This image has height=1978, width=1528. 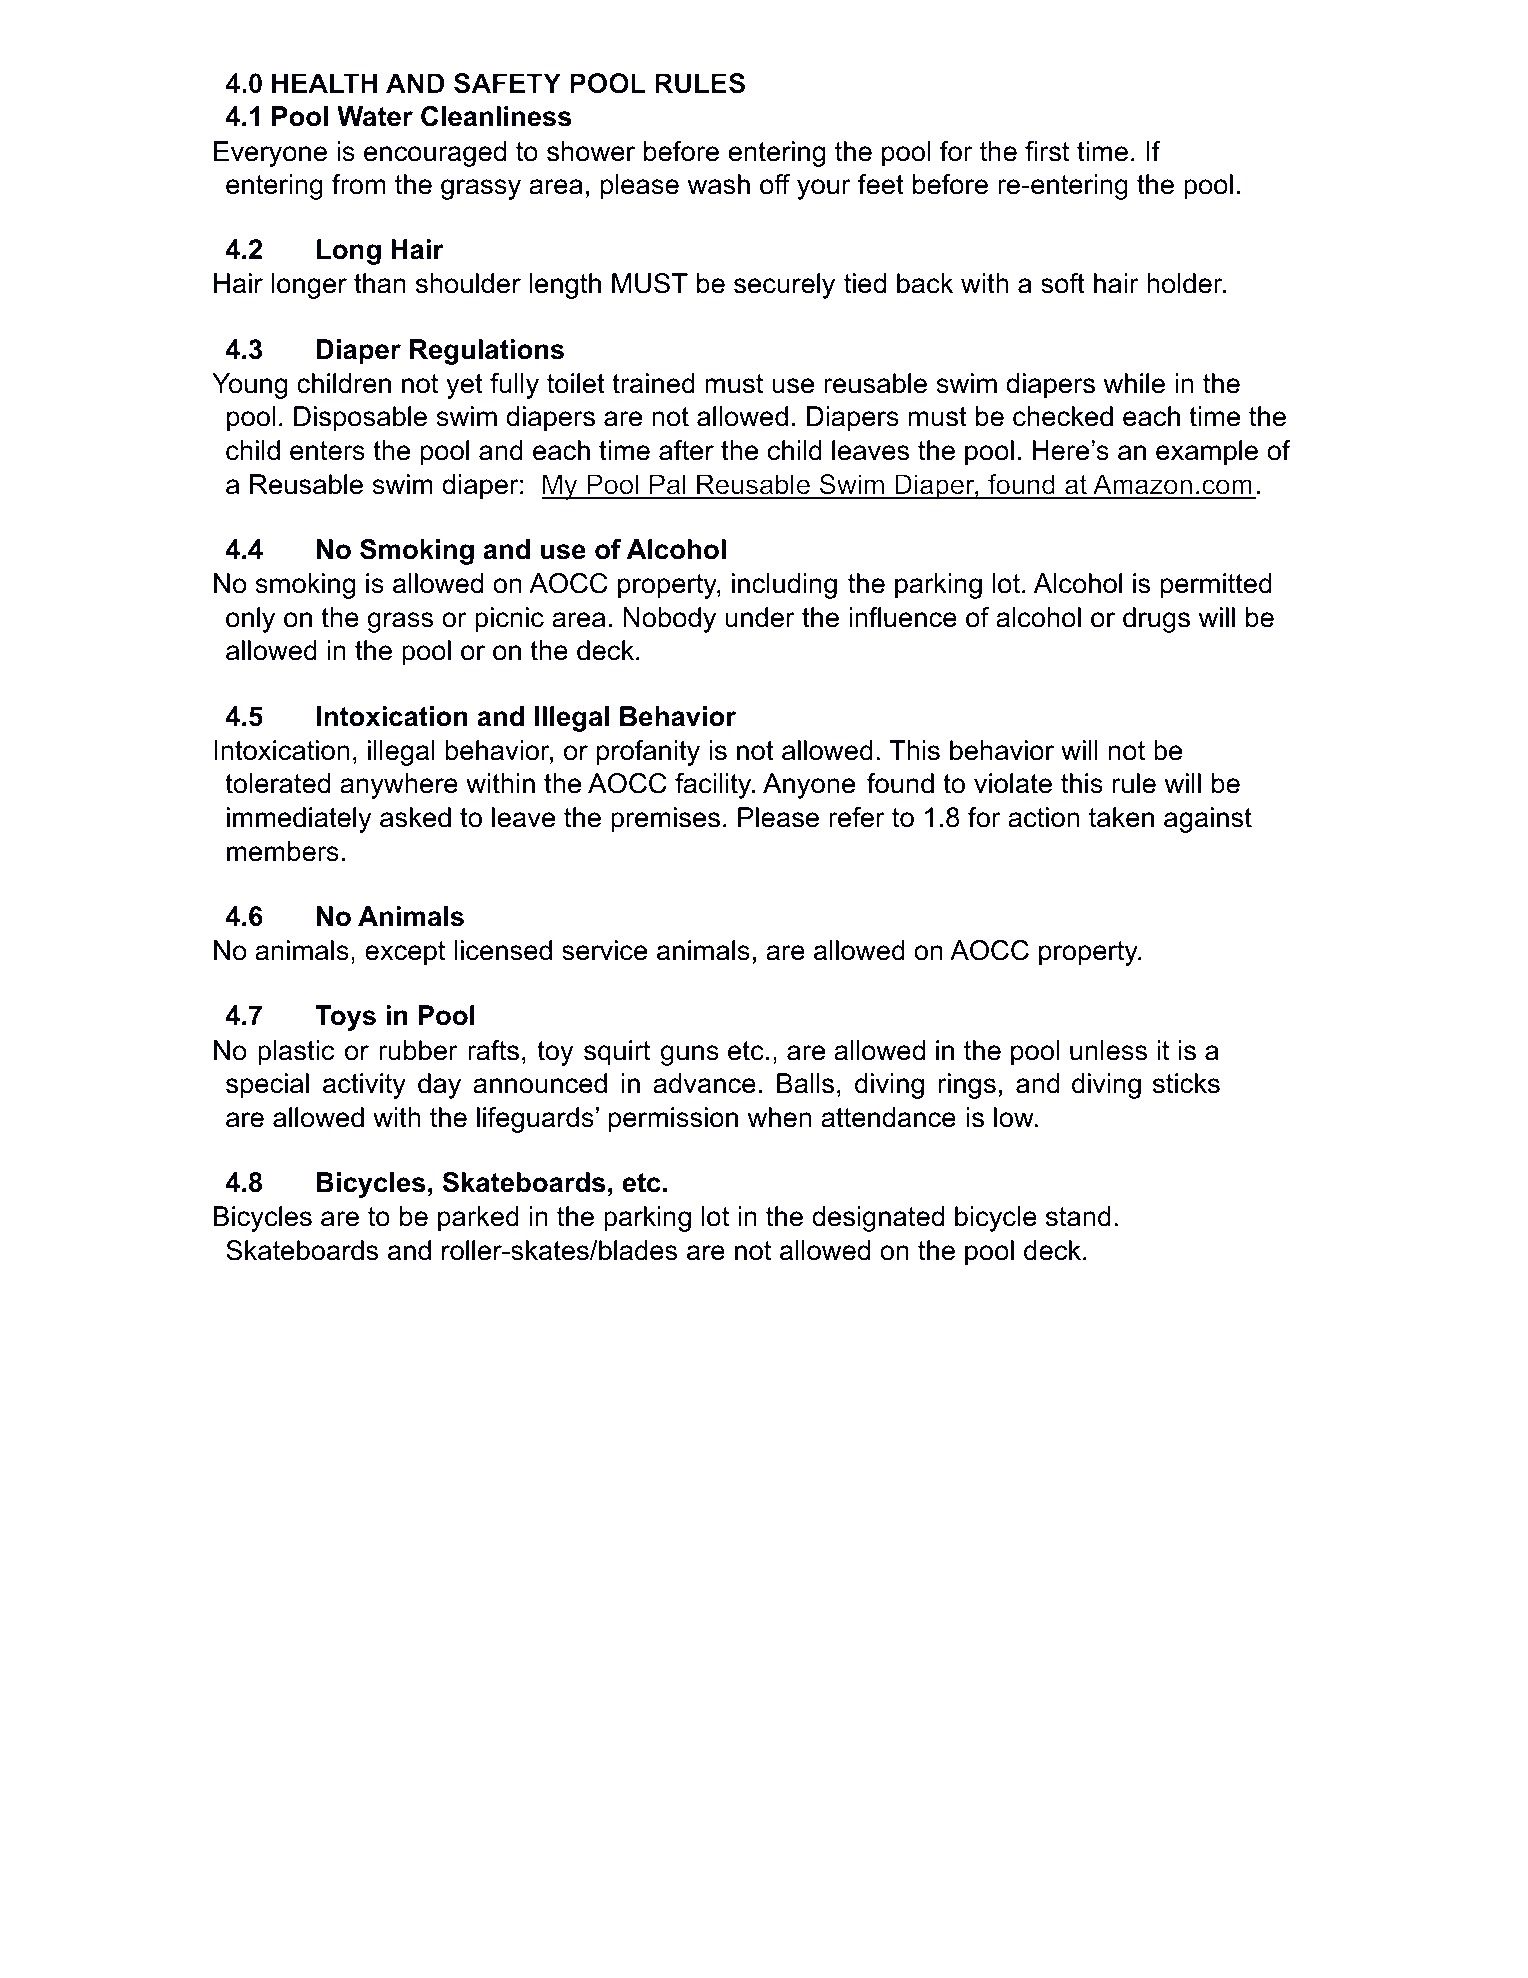 What do you see at coordinates (1013, 783) in the image?
I see `violate` at bounding box center [1013, 783].
